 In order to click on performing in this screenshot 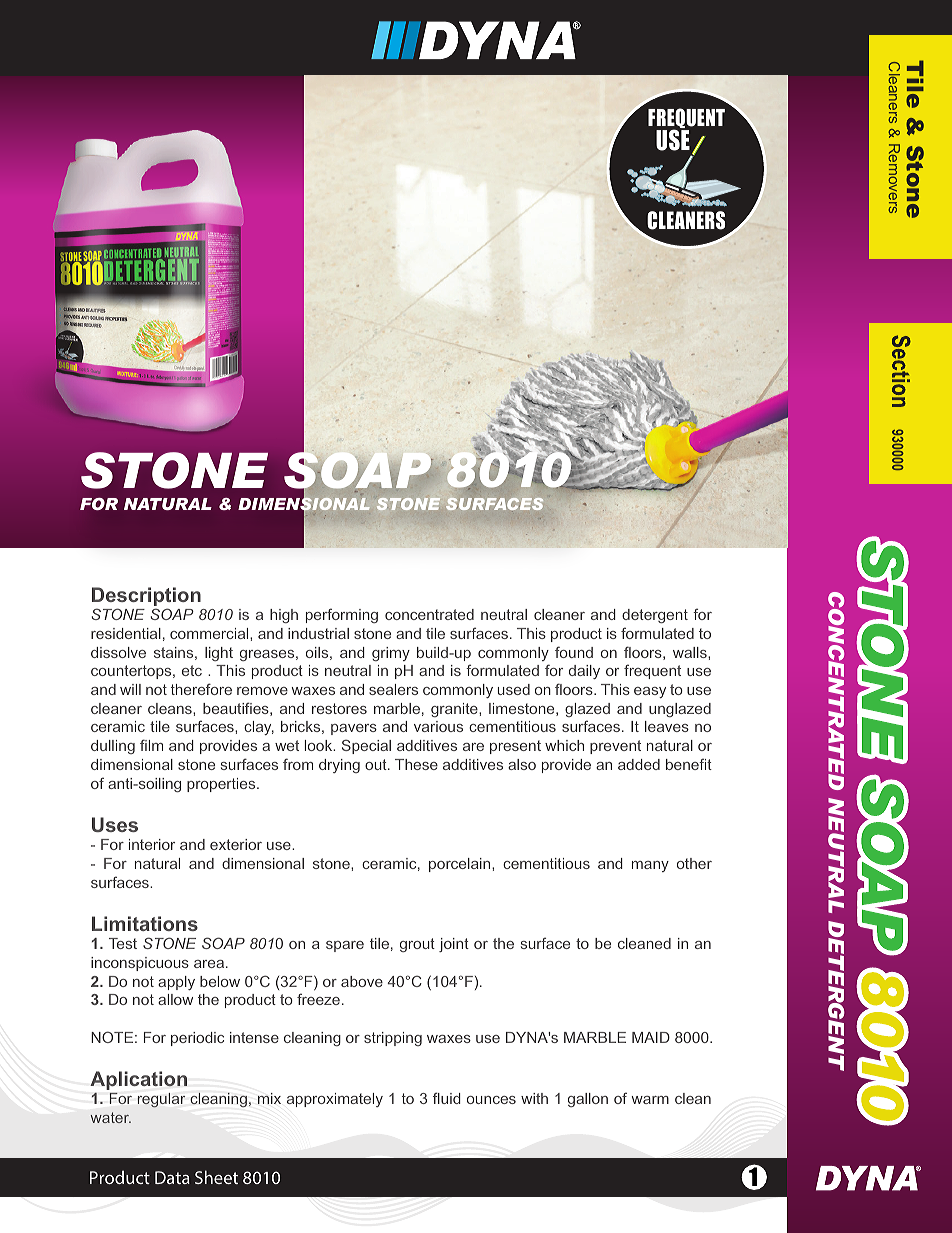, I will do `click(342, 615)`.
